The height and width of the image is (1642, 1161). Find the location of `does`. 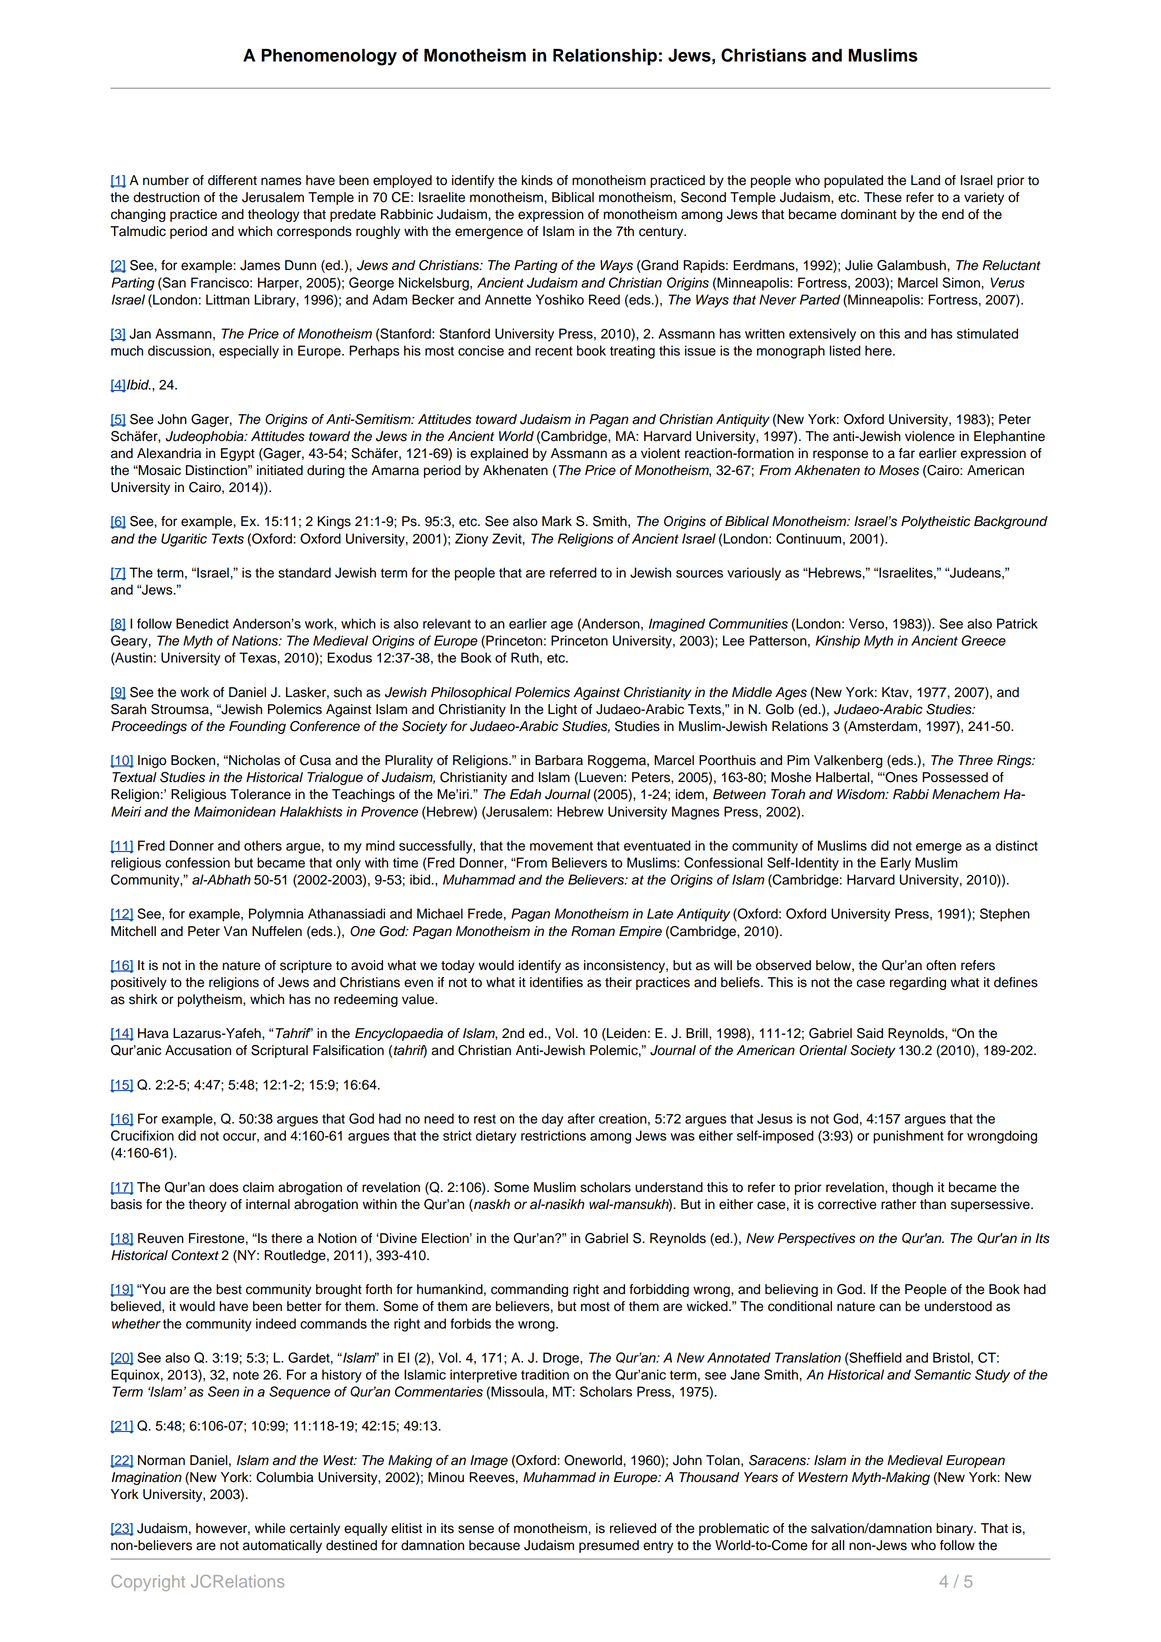

does is located at coordinates (223, 1187).
